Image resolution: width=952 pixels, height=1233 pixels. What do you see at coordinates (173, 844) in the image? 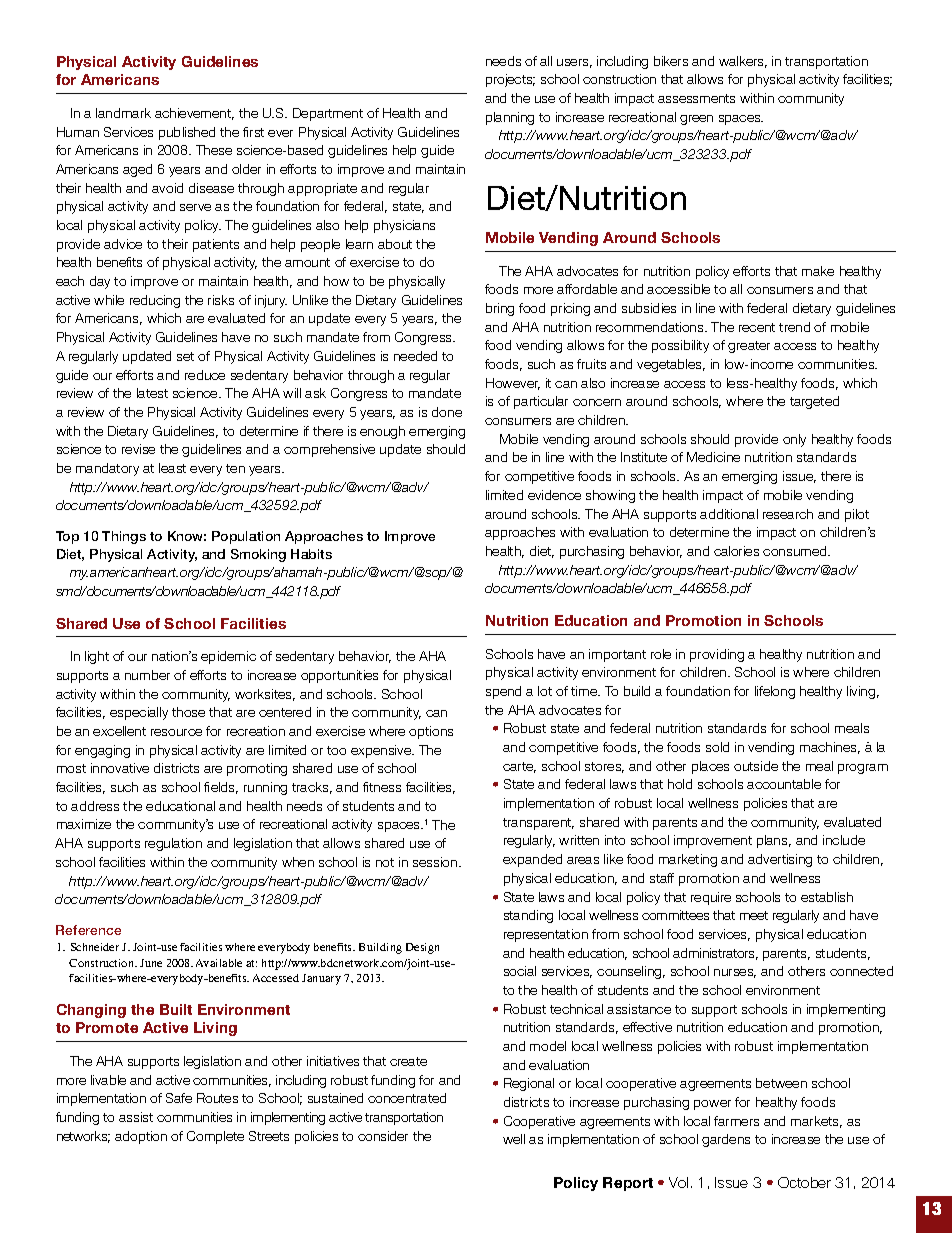
I see `regulation` at bounding box center [173, 844].
